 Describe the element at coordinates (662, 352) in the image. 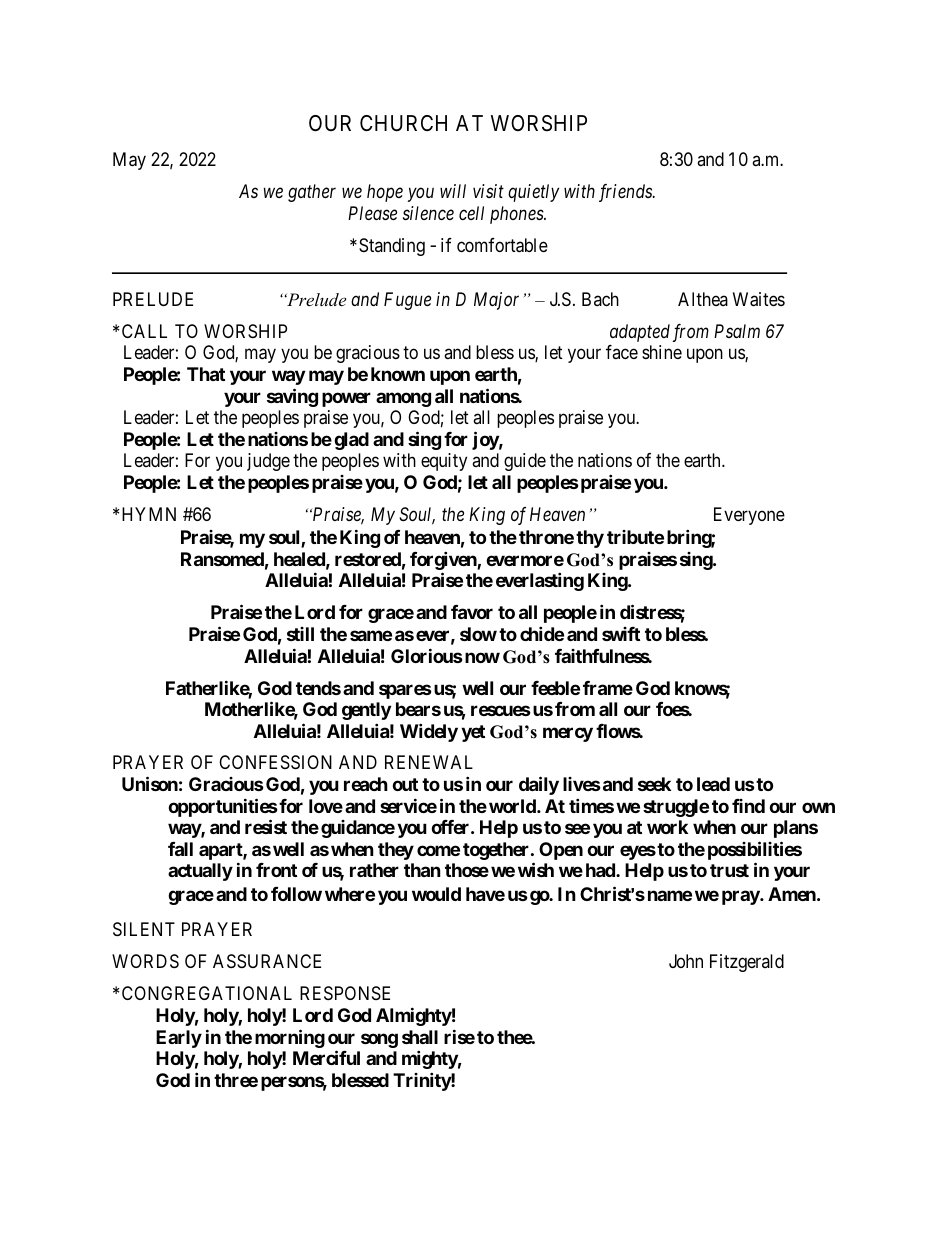

I see `shine` at that location.
